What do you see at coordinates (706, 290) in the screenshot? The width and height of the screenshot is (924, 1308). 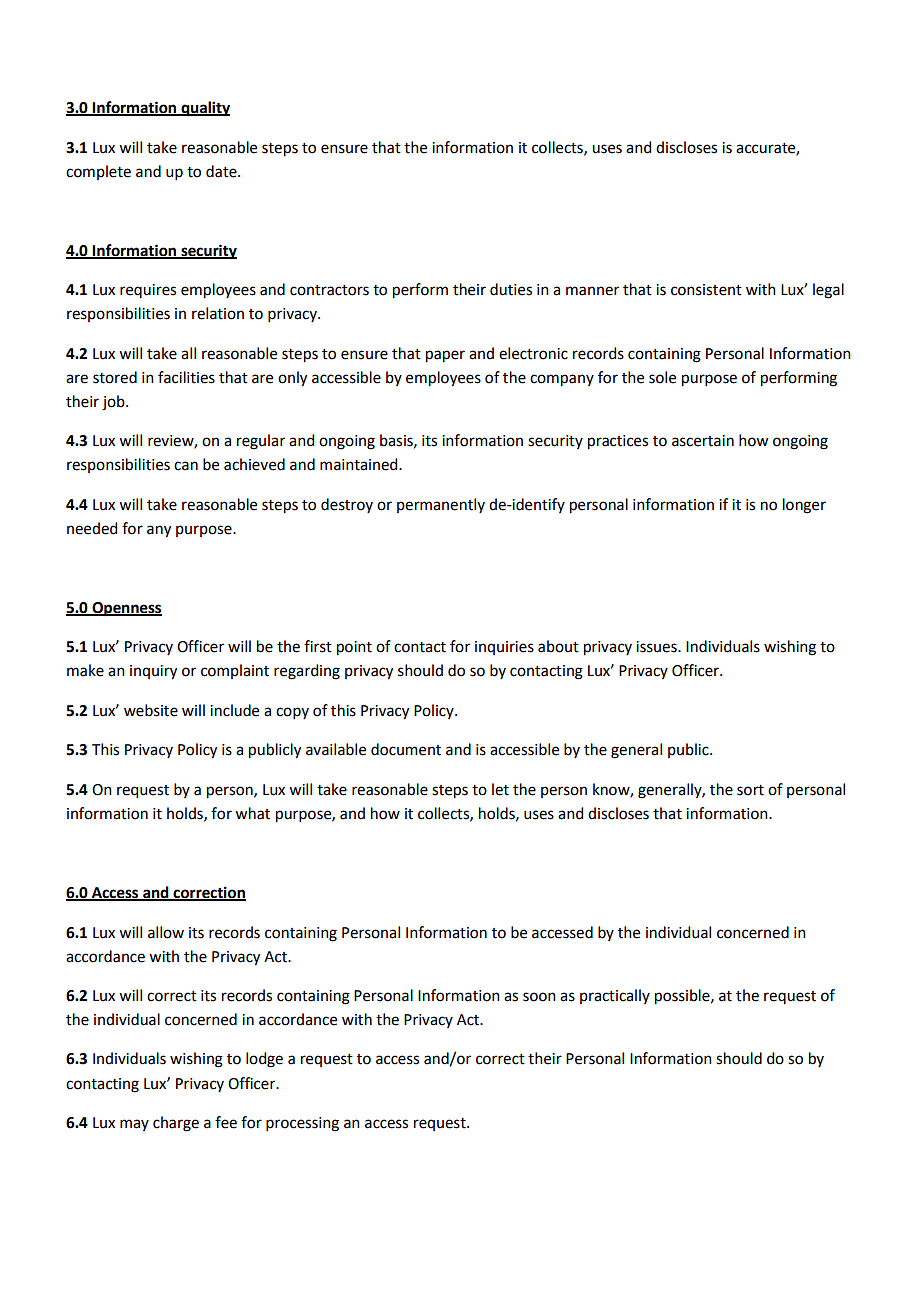 I see `consistent` at bounding box center [706, 290].
